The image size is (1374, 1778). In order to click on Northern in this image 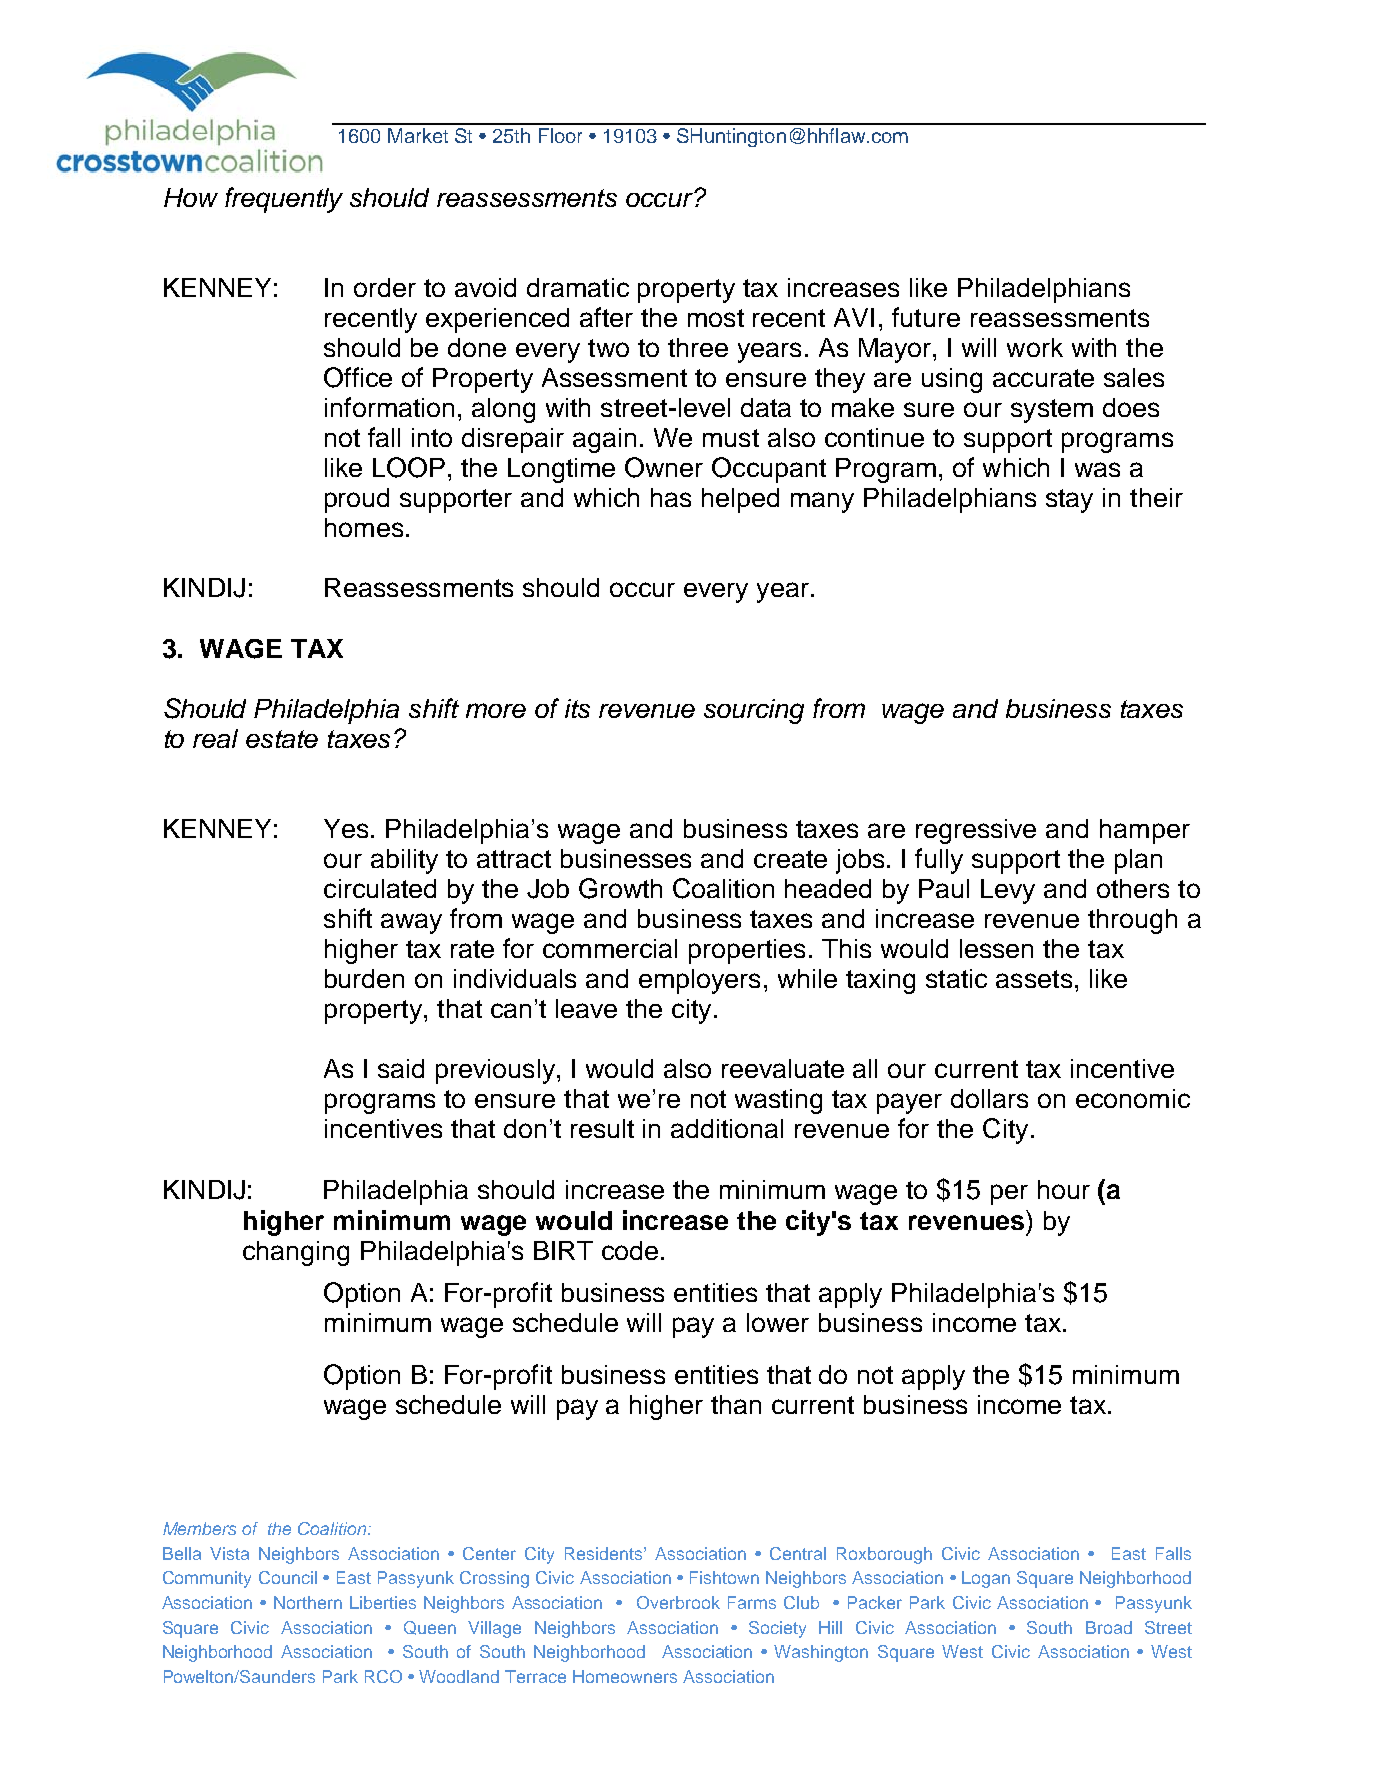, I will do `click(308, 1602)`.
